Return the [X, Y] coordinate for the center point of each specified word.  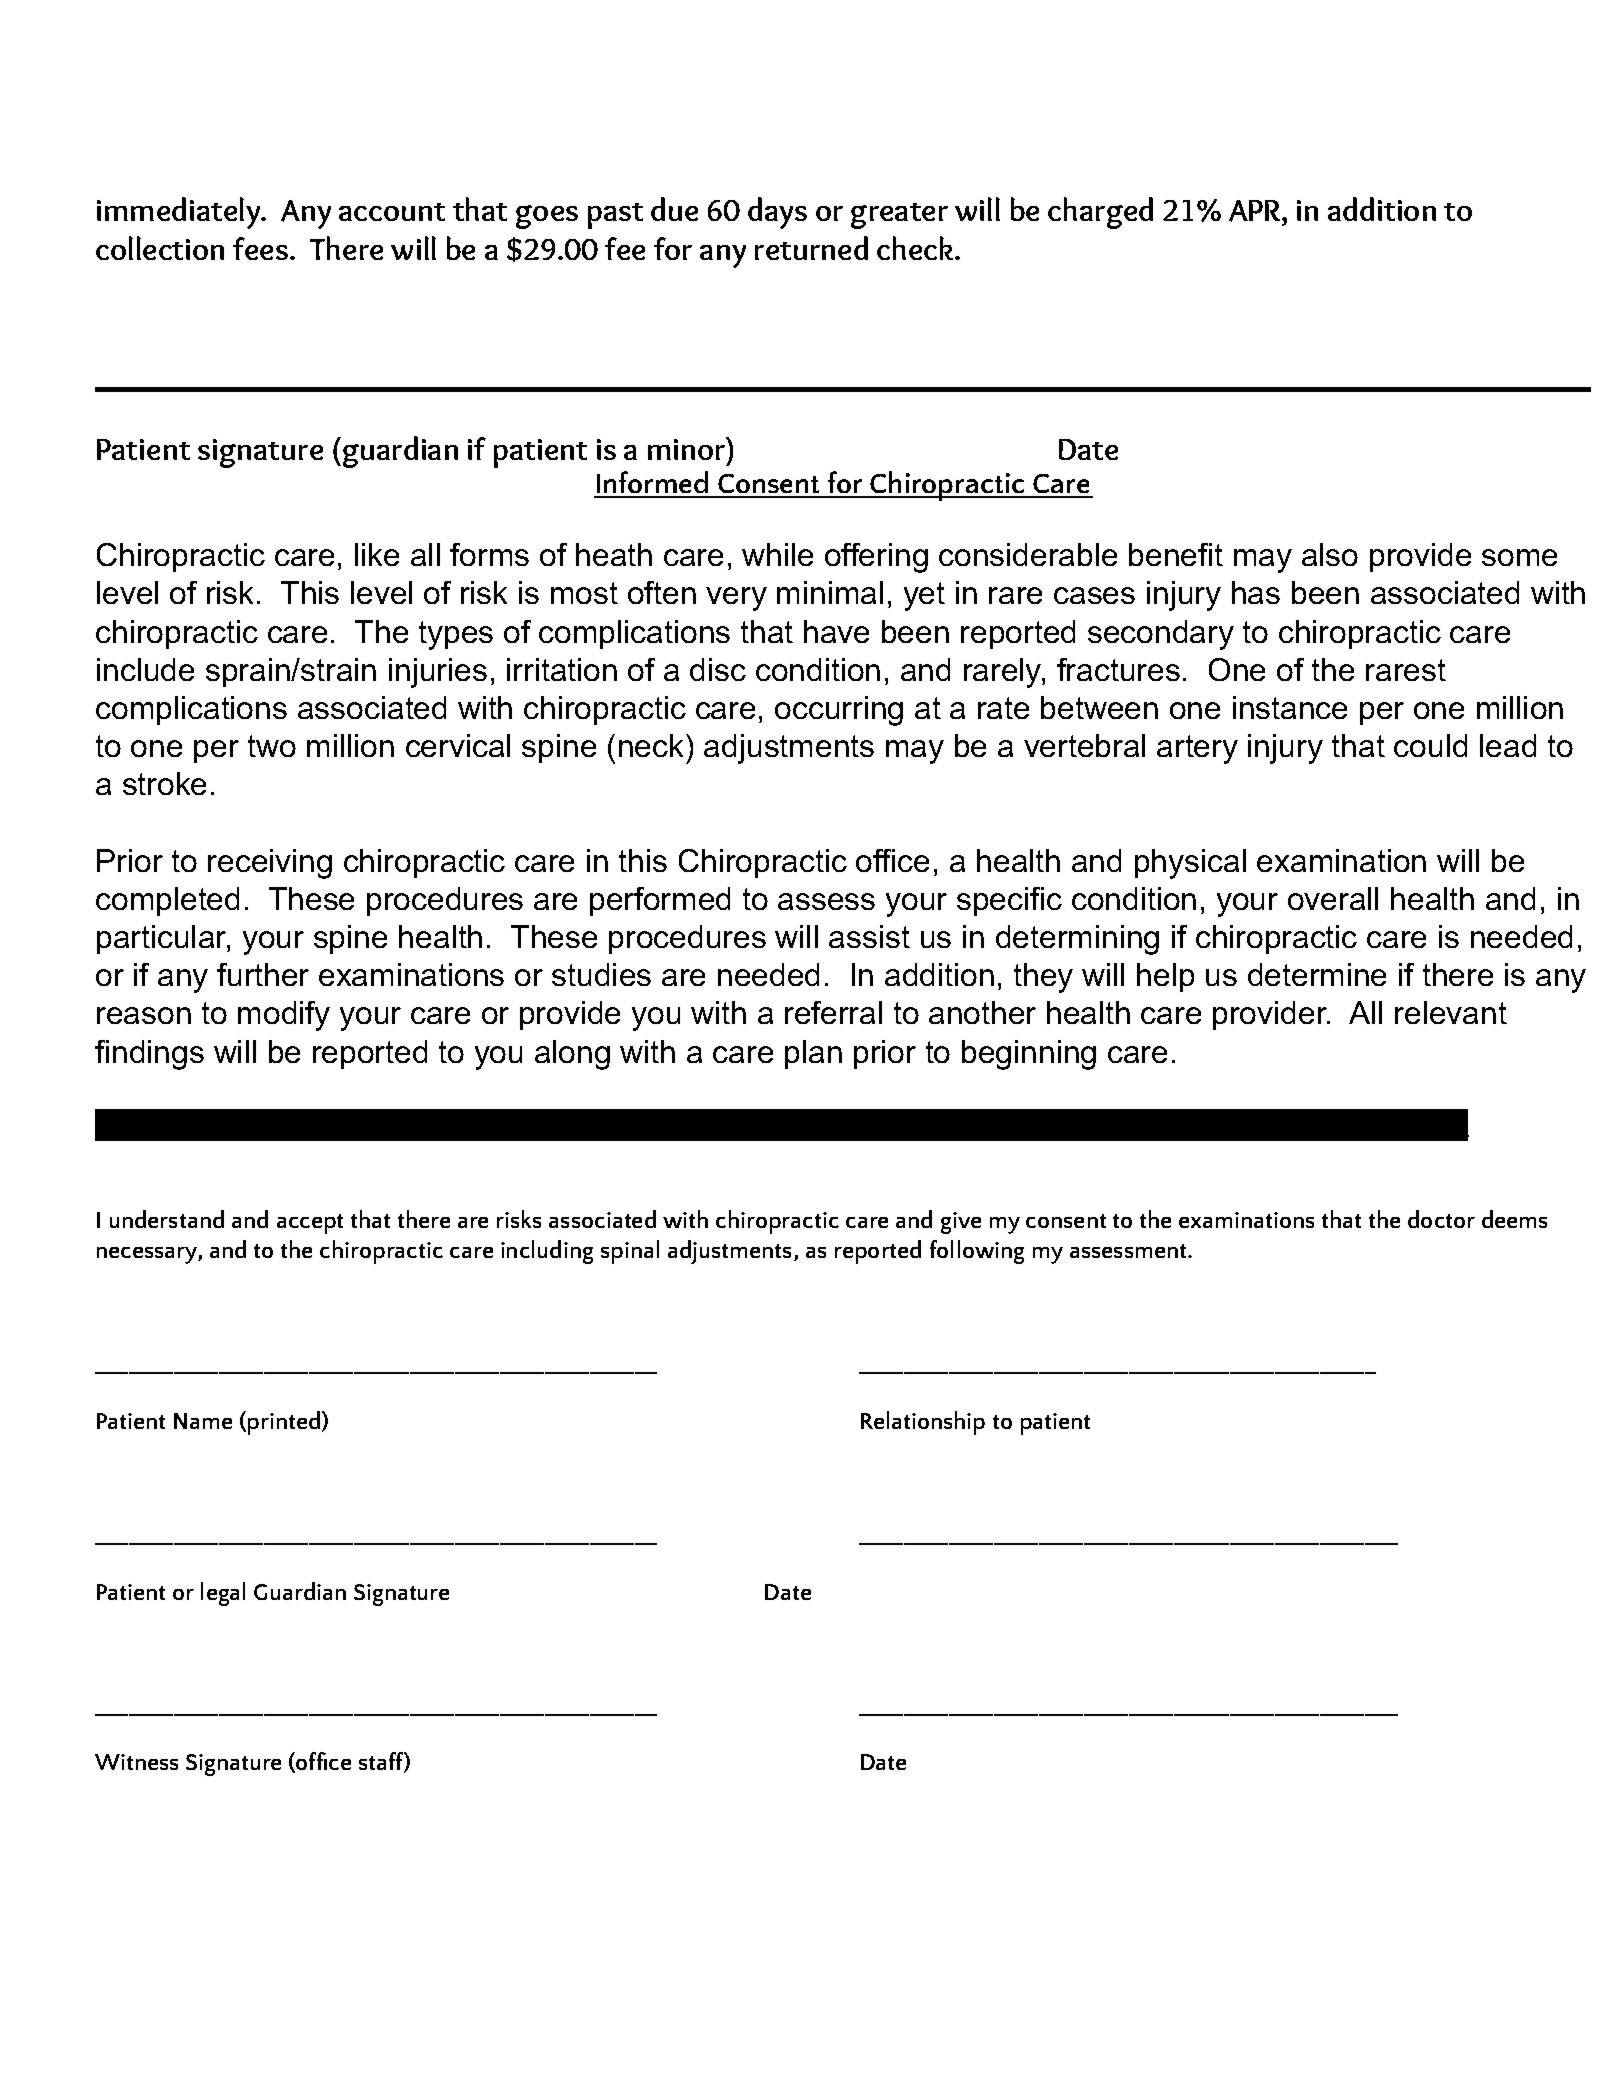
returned [811, 248]
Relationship [923, 1423]
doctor [1441, 1219]
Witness [136, 1762]
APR [1256, 212]
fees [262, 248]
